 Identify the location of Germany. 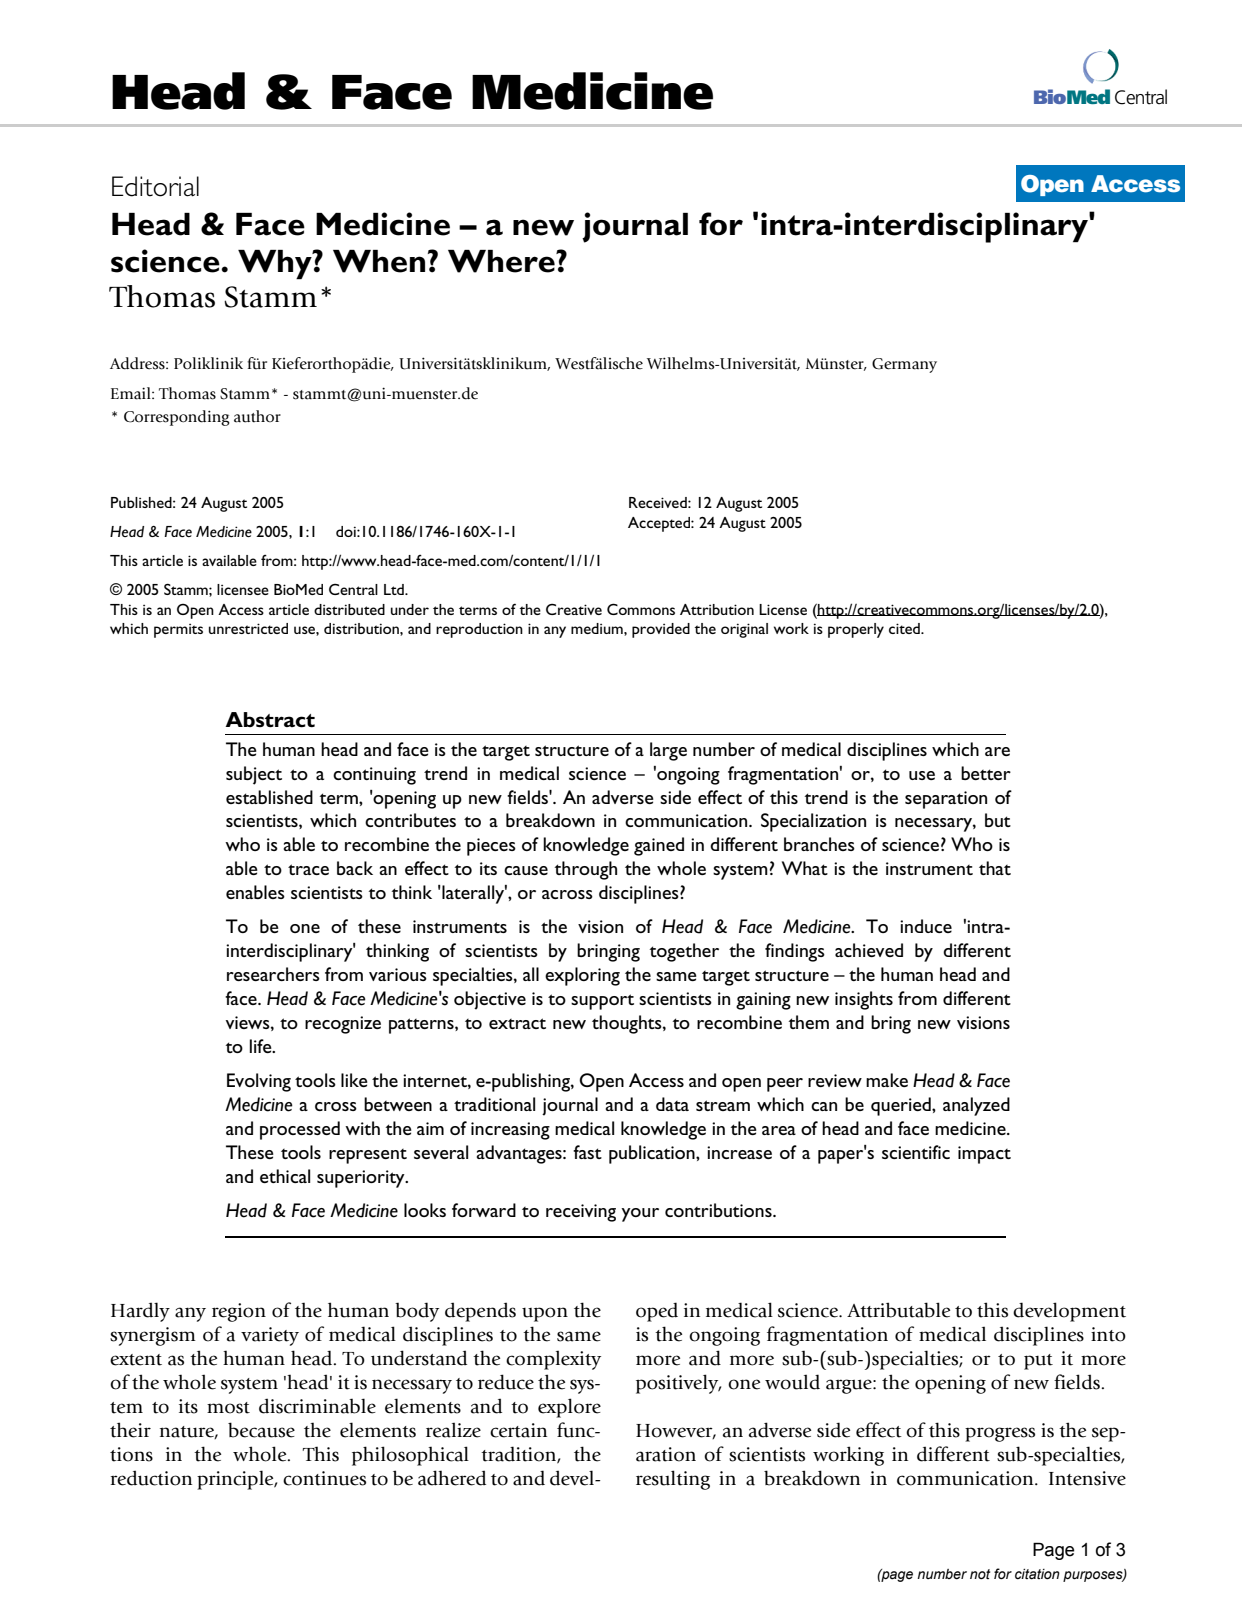
(904, 365).
